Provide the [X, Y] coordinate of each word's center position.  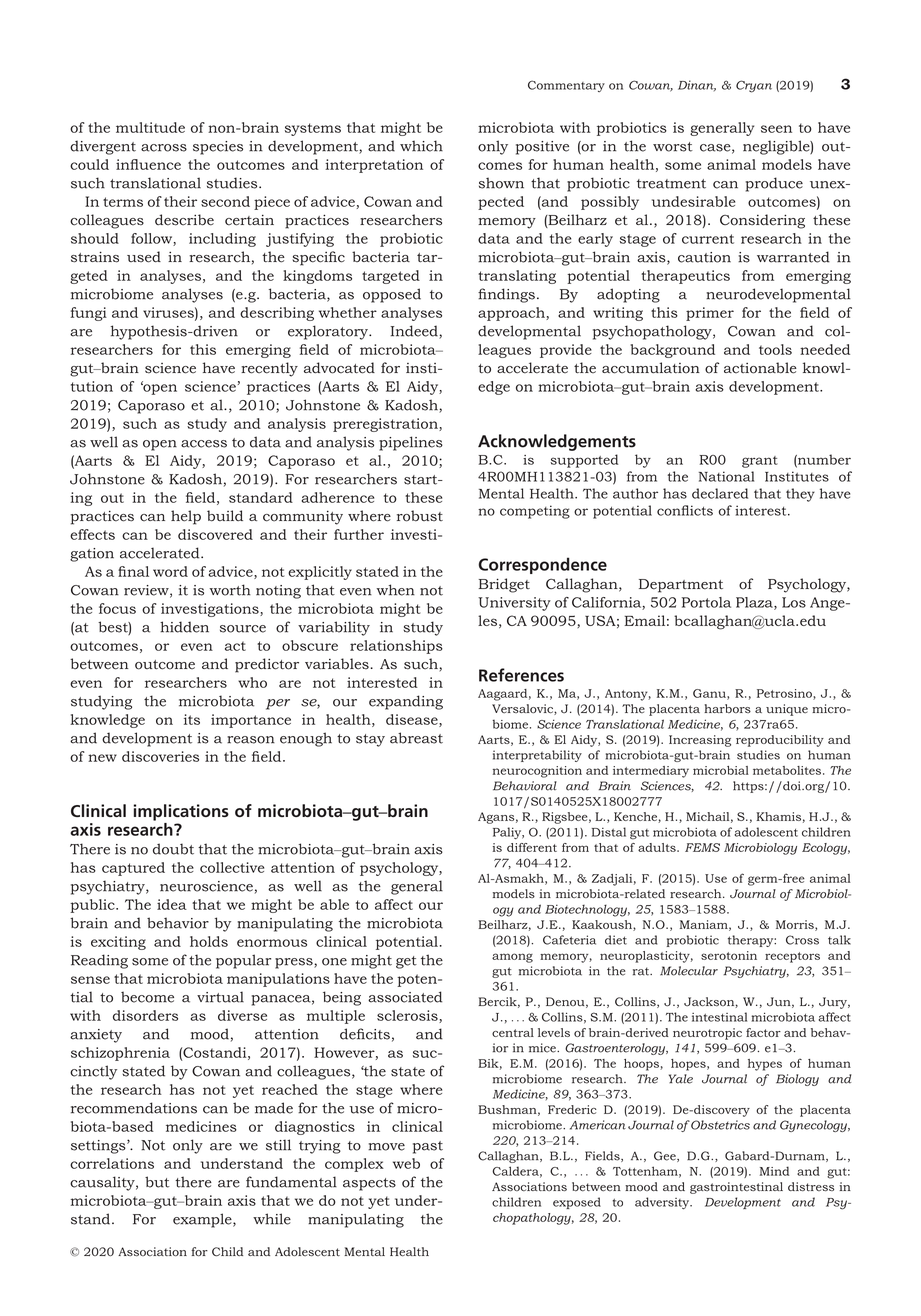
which [421, 146]
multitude [150, 127]
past [428, 1147]
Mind [774, 1171]
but [157, 1182]
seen [776, 129]
